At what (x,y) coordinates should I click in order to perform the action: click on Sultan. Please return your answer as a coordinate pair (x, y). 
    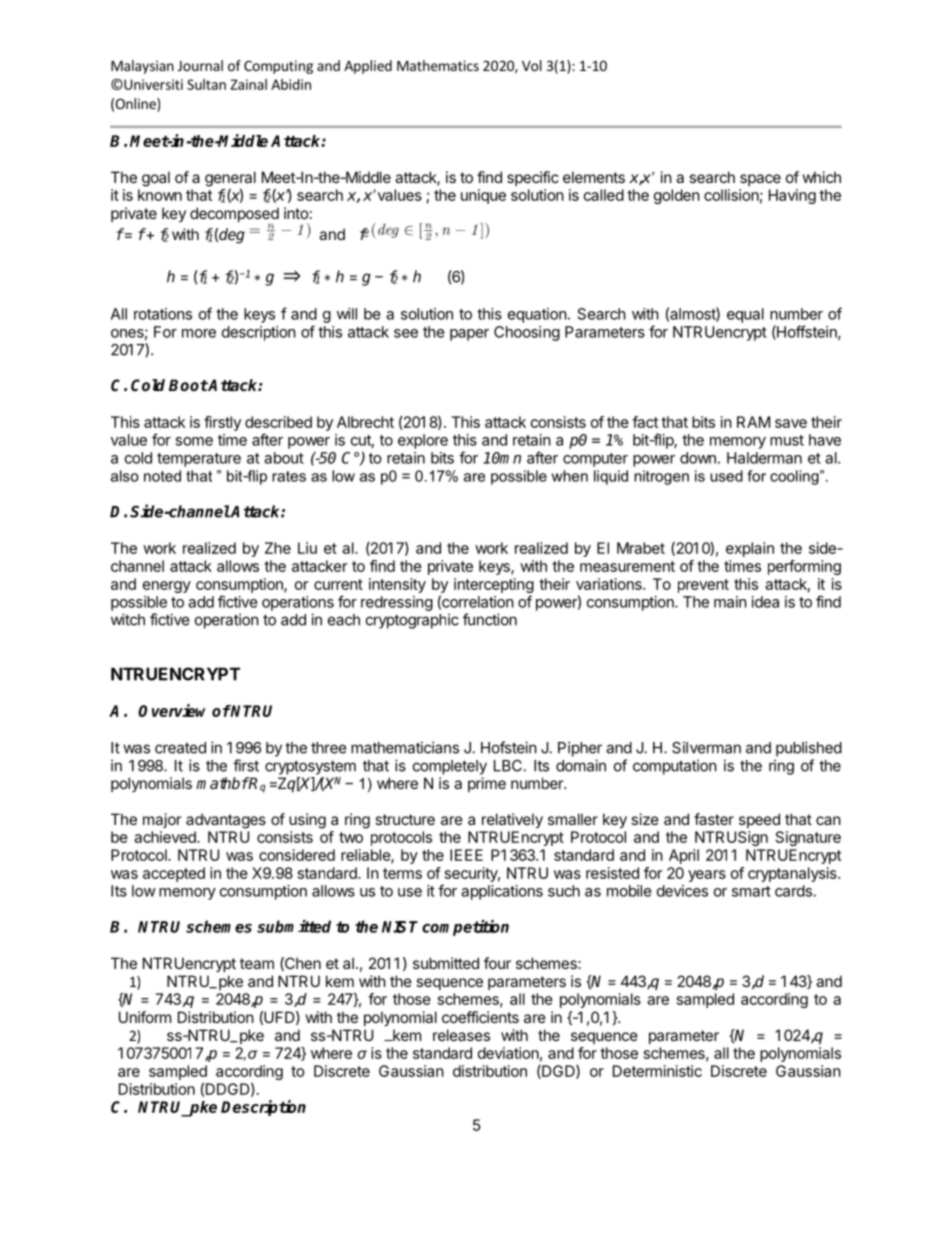
    Looking at the image, I should click on (206, 84).
